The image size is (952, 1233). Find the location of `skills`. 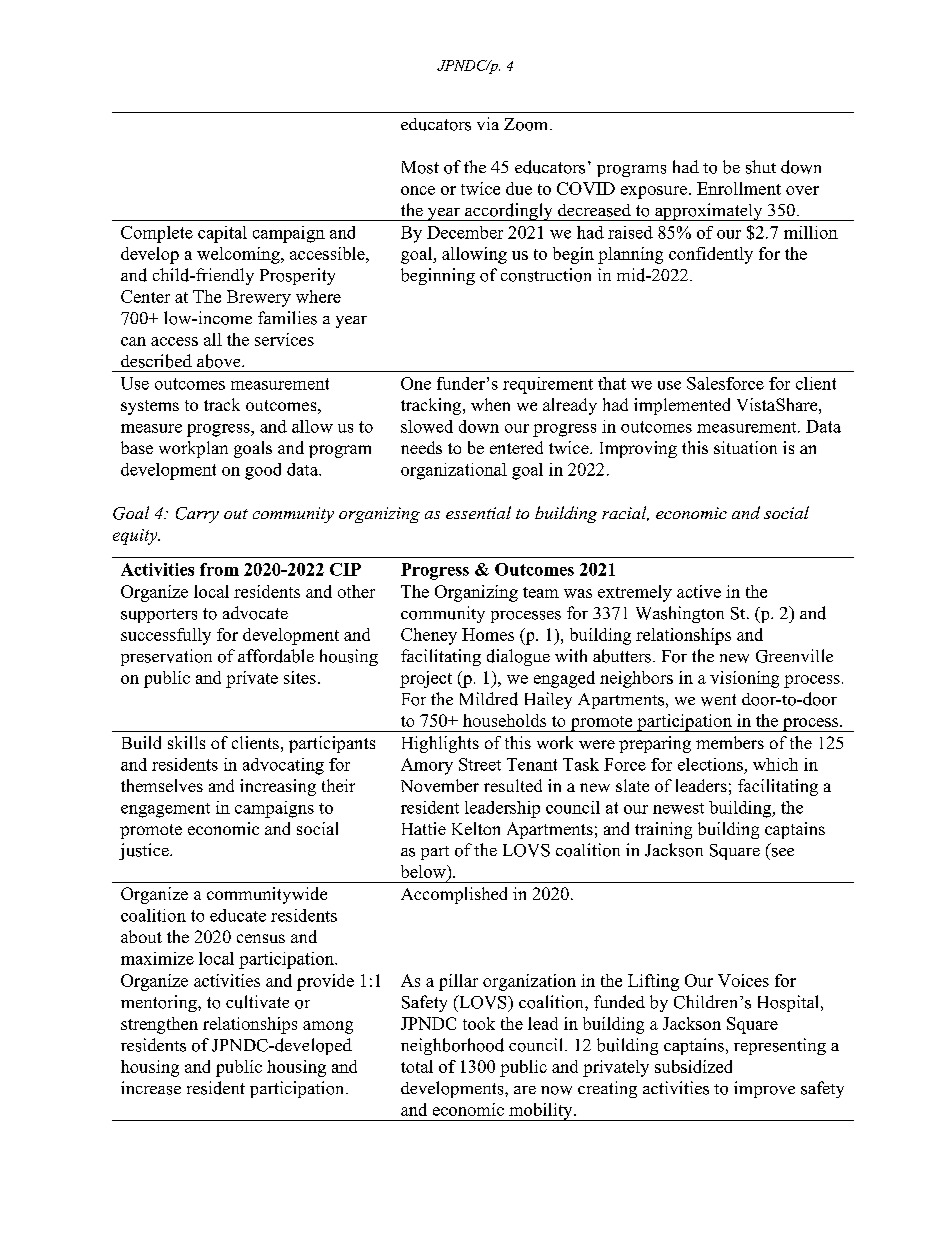

skills is located at coordinates (186, 742).
